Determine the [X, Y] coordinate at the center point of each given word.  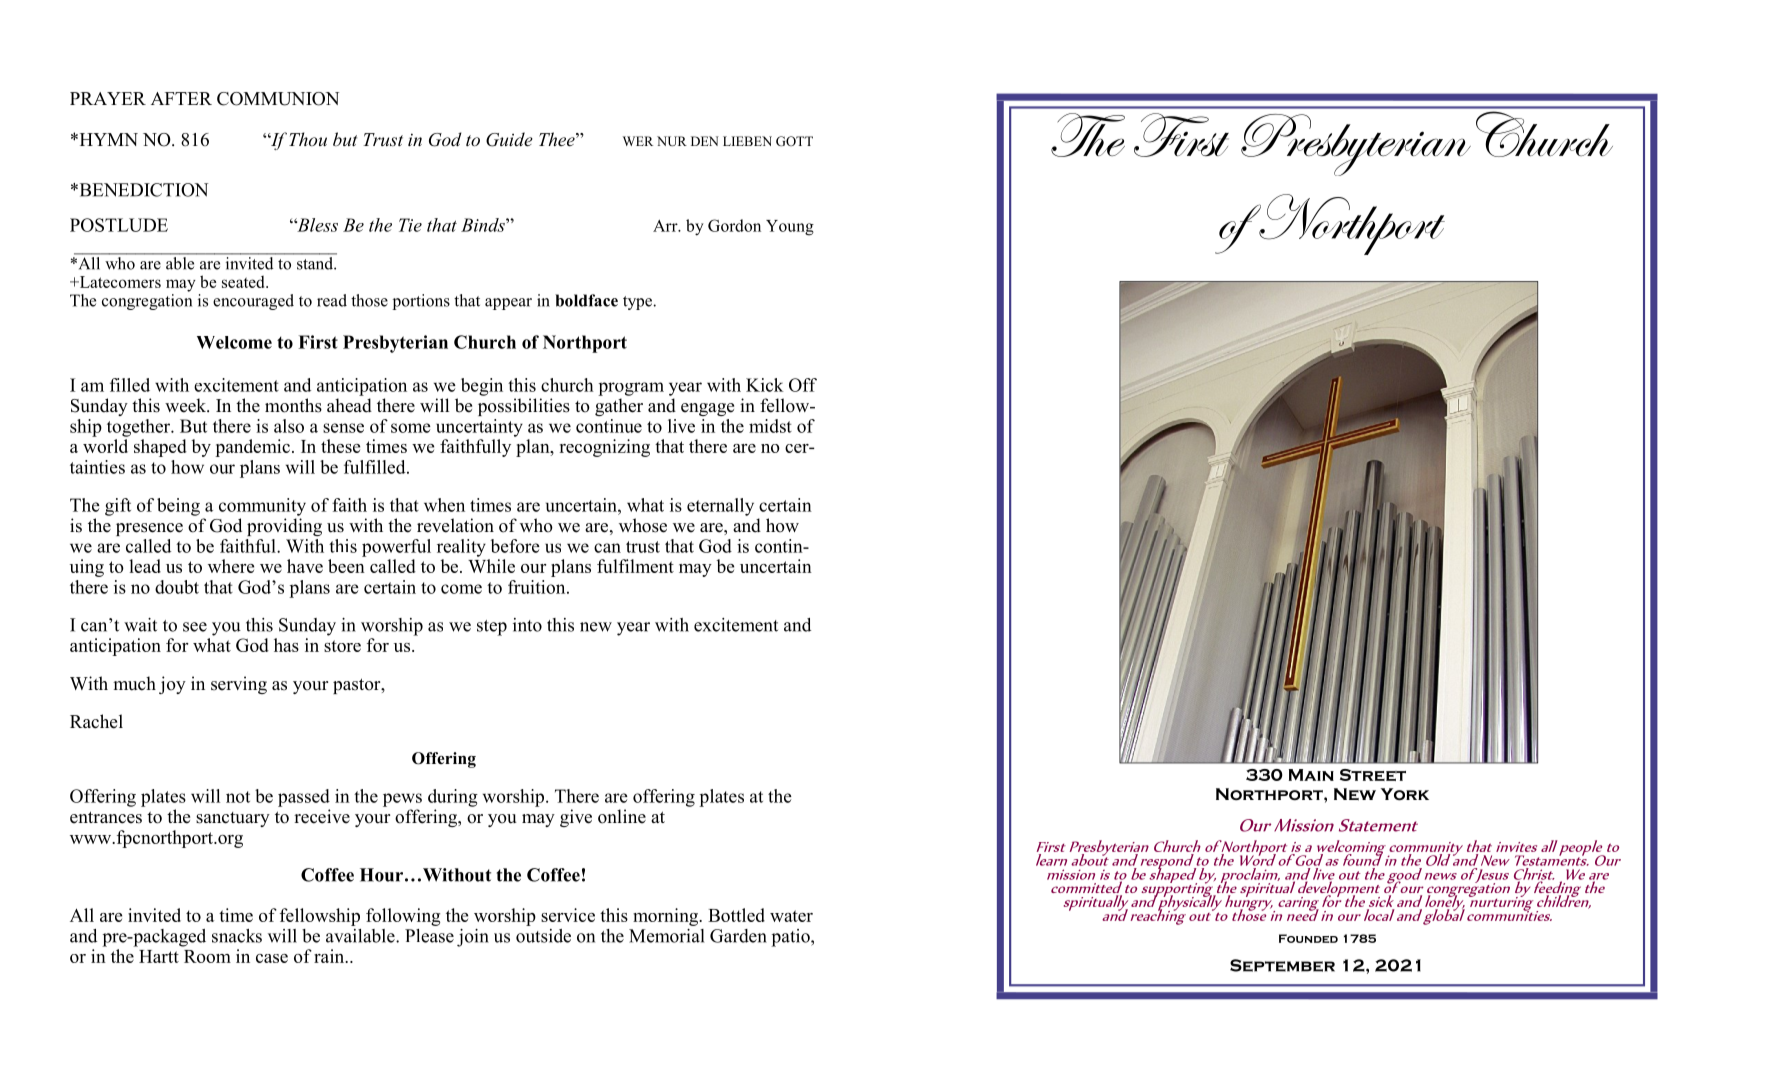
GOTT [794, 141]
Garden [738, 936]
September [1282, 965]
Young [790, 228]
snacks [237, 936]
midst [770, 426]
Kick [765, 385]
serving [239, 685]
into [527, 625]
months [293, 405]
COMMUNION [278, 99]
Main [1311, 775]
